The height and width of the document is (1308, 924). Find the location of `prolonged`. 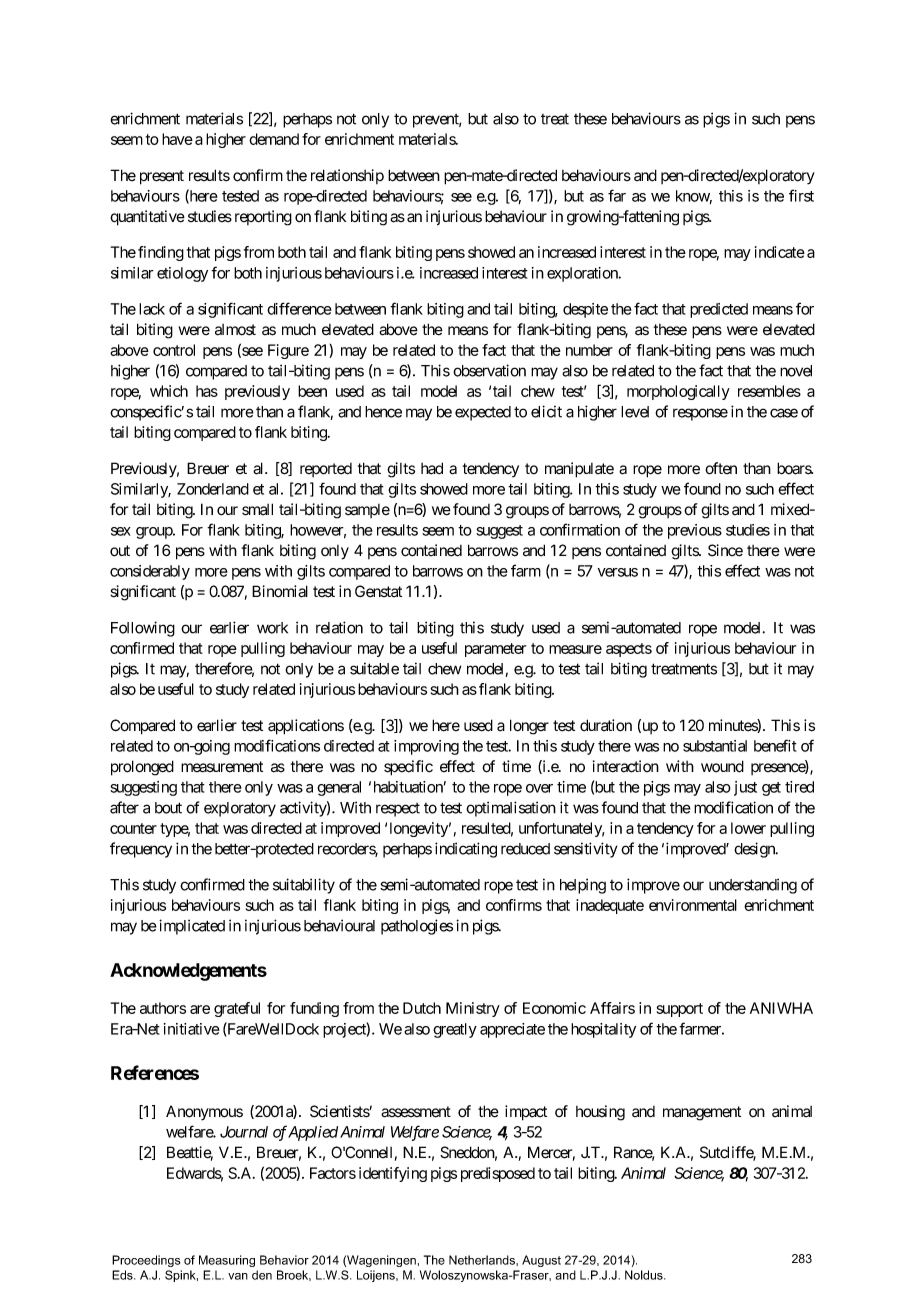

prolonged is located at coordinates (142, 768).
